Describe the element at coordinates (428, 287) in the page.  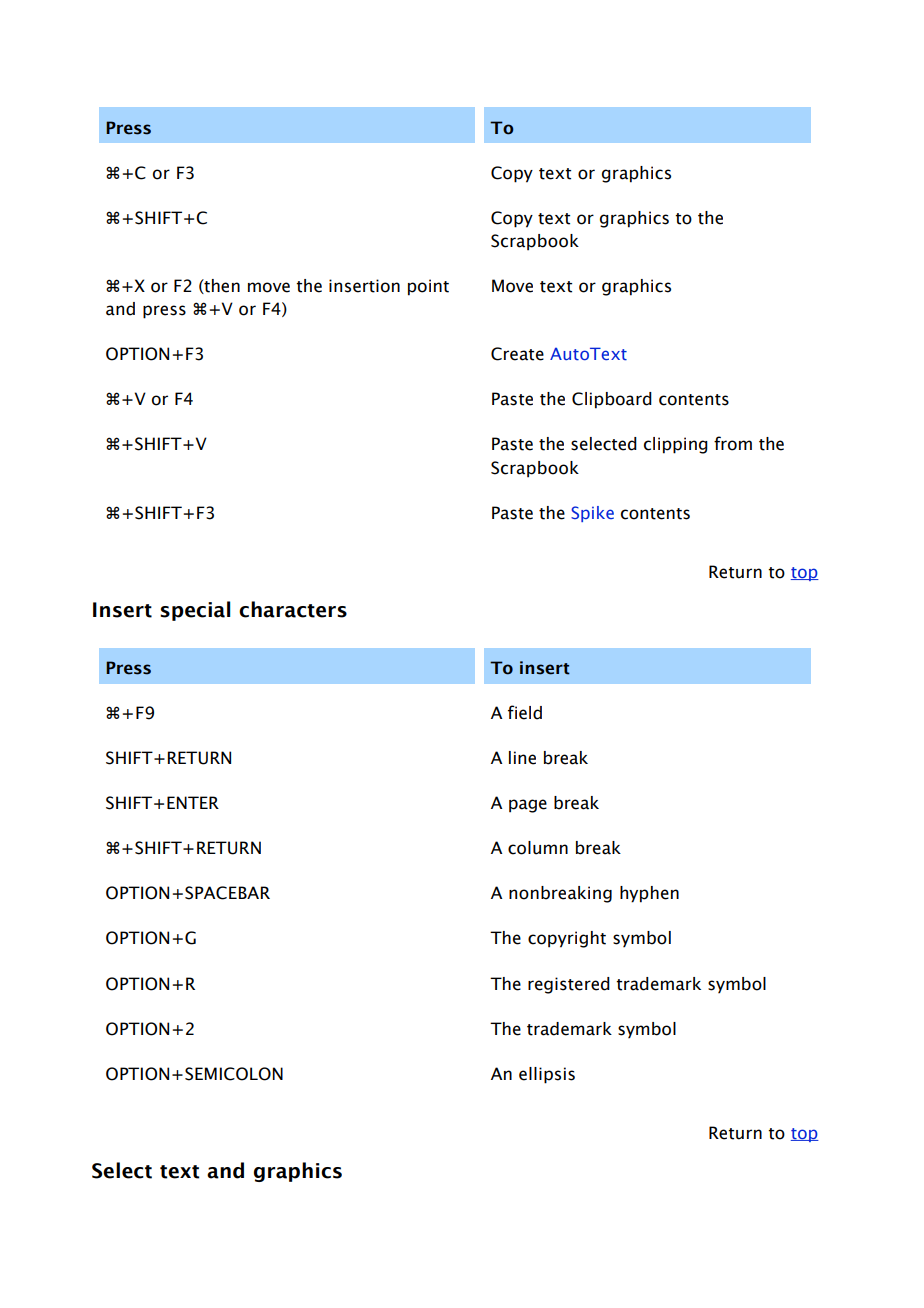
I see `point` at that location.
